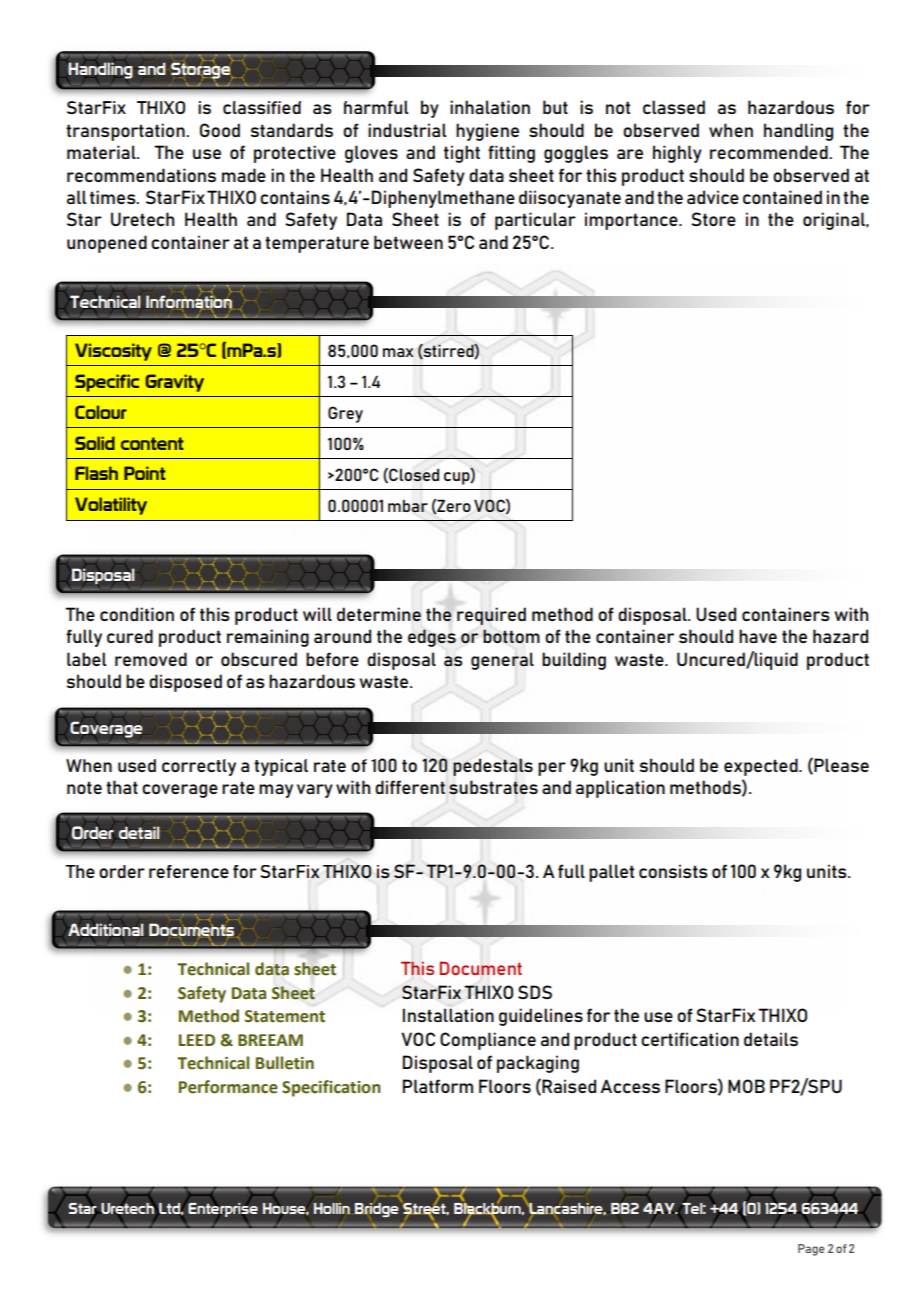 The image size is (924, 1308). What do you see at coordinates (378, 1208) in the document?
I see `Bridge` at bounding box center [378, 1208].
